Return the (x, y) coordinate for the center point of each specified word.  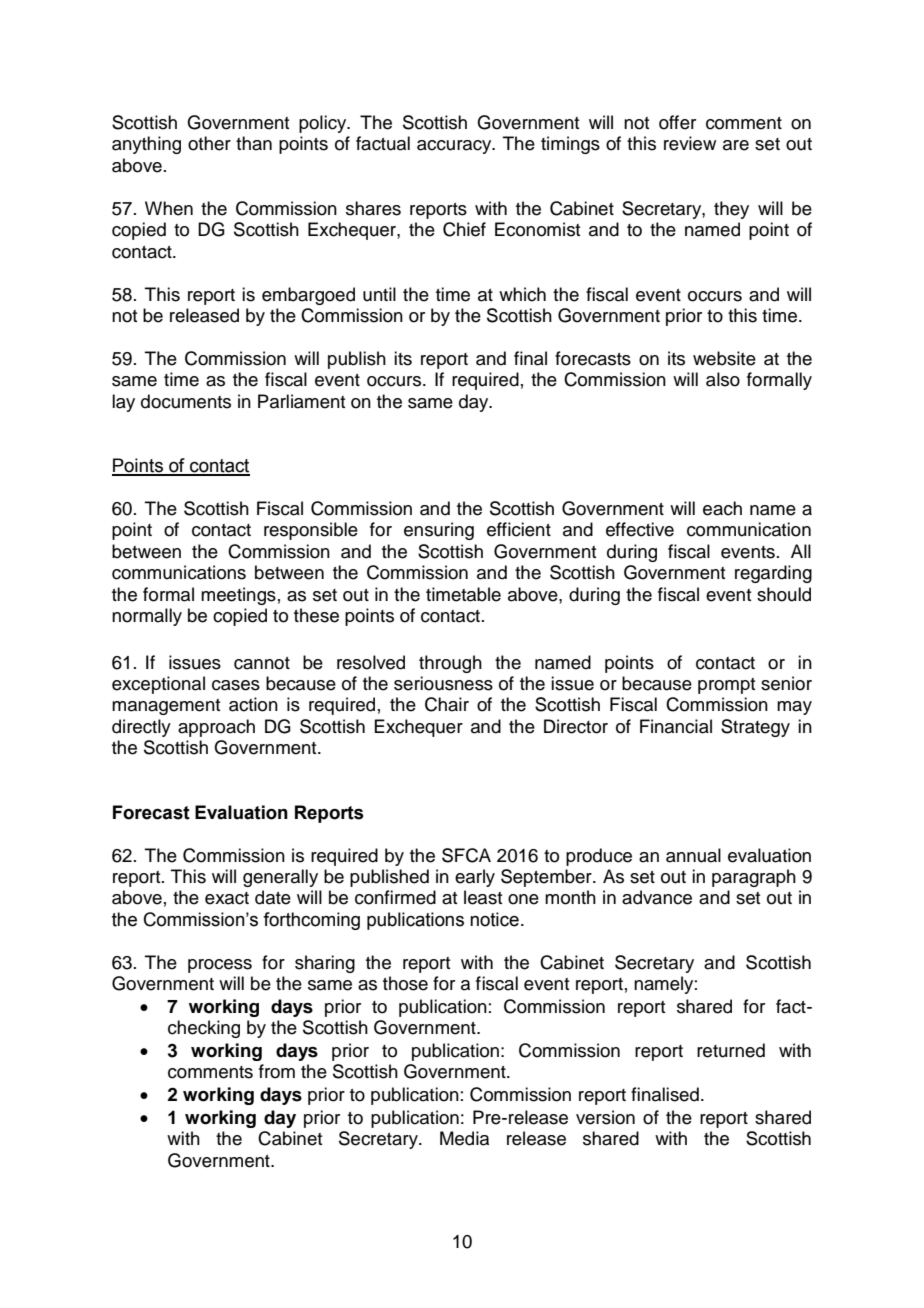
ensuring (439, 531)
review (690, 143)
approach (216, 728)
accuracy (455, 147)
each (722, 508)
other (209, 143)
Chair (447, 704)
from (277, 1071)
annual (693, 855)
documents (186, 401)
